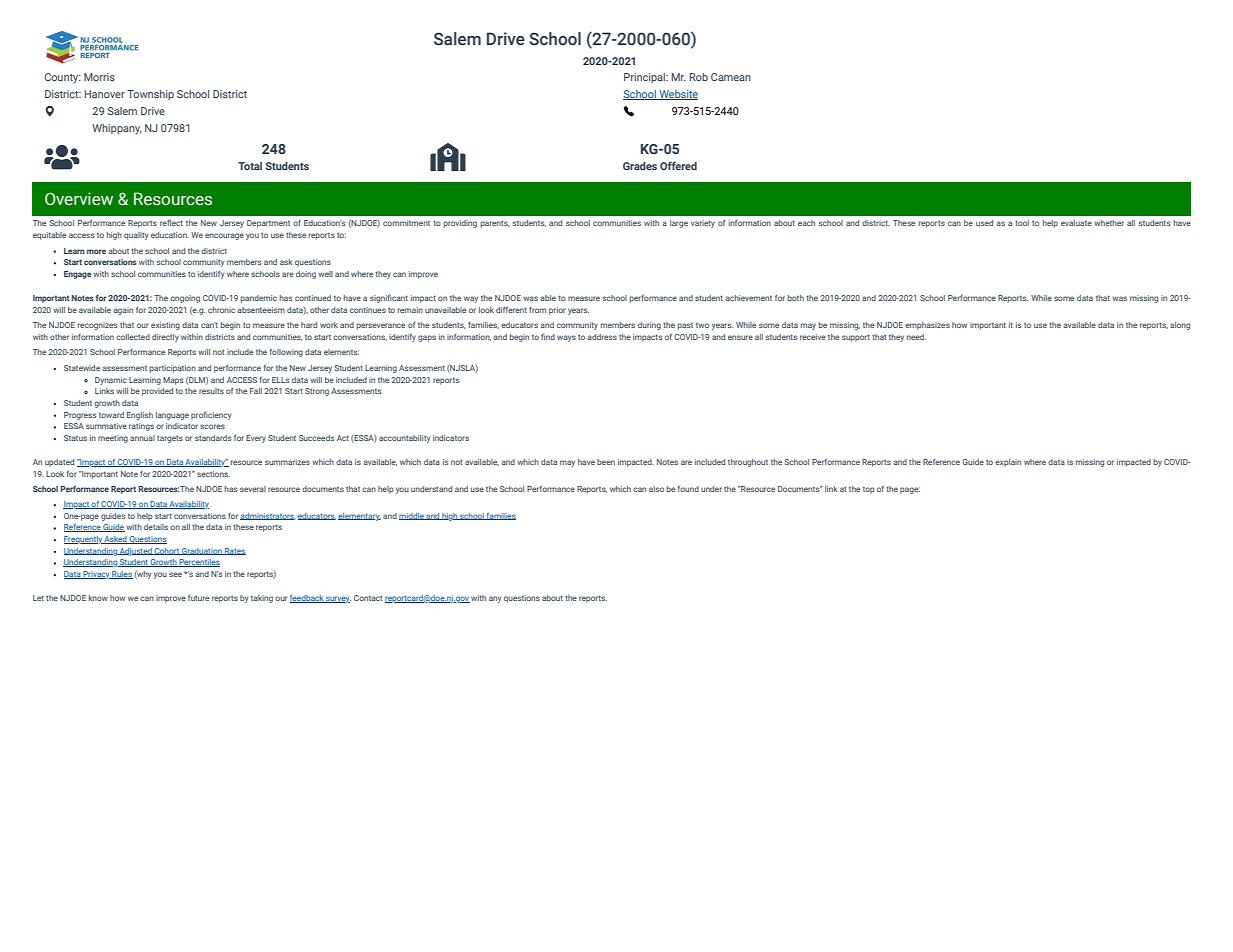 The height and width of the screenshot is (952, 1233). What do you see at coordinates (656, 489) in the screenshot?
I see `also` at bounding box center [656, 489].
